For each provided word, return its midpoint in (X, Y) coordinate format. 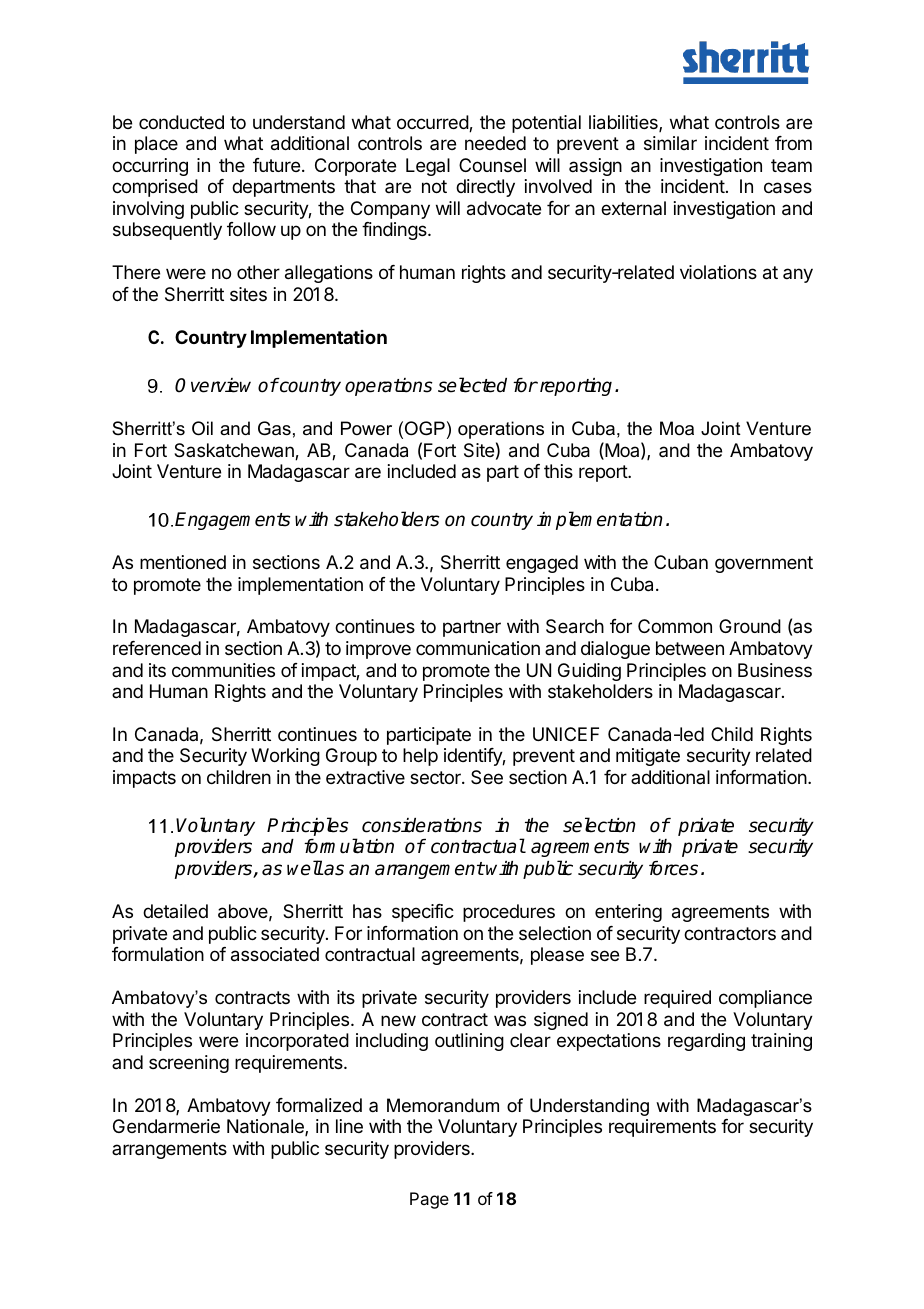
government (764, 564)
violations (718, 272)
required (677, 999)
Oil (202, 428)
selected (472, 385)
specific (423, 913)
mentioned (183, 562)
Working (285, 757)
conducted (181, 122)
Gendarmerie (166, 1126)
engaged (542, 564)
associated (275, 954)
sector (436, 777)
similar (670, 143)
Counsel (492, 165)
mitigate (648, 757)
